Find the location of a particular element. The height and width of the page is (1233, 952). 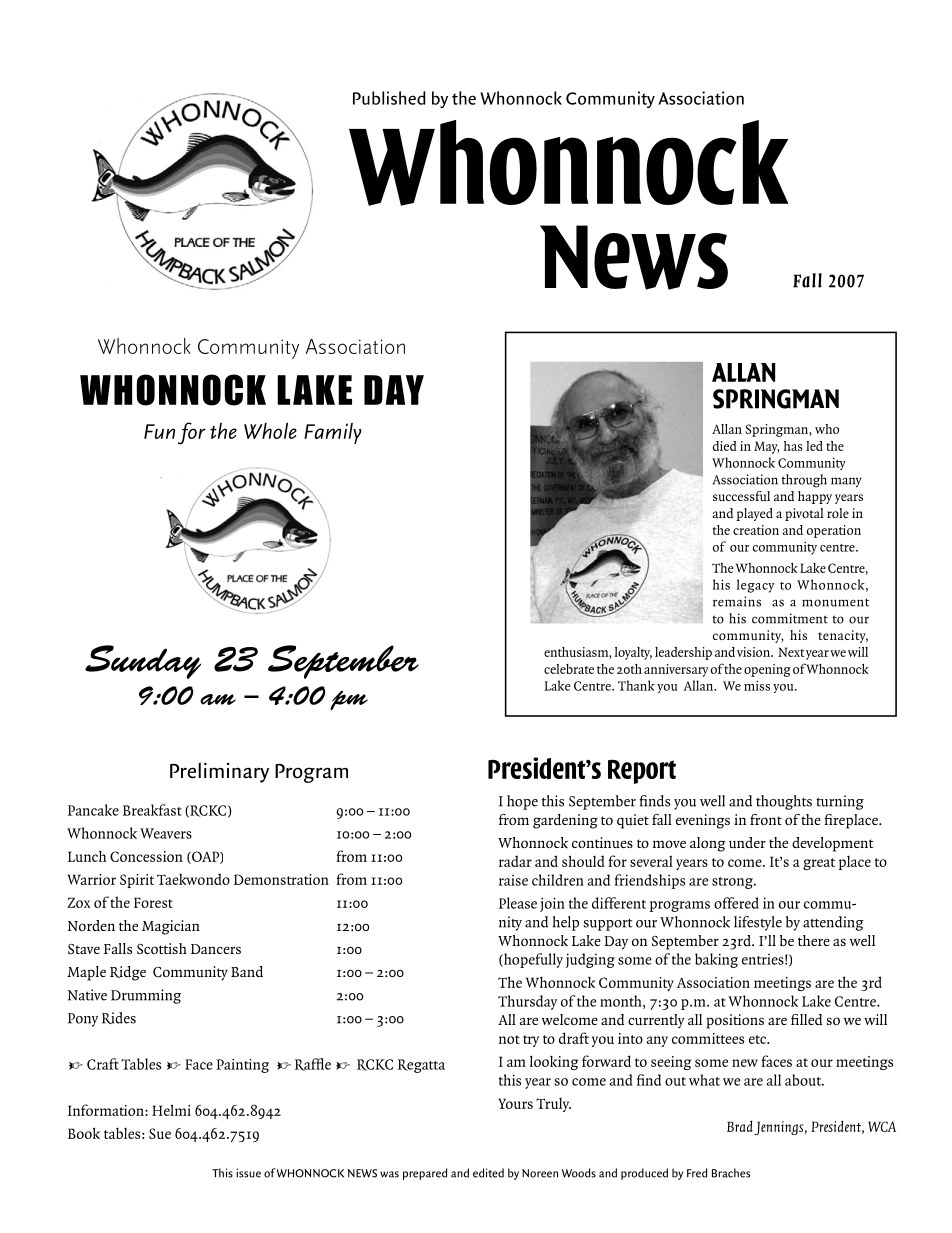

lifestyle is located at coordinates (758, 923).
